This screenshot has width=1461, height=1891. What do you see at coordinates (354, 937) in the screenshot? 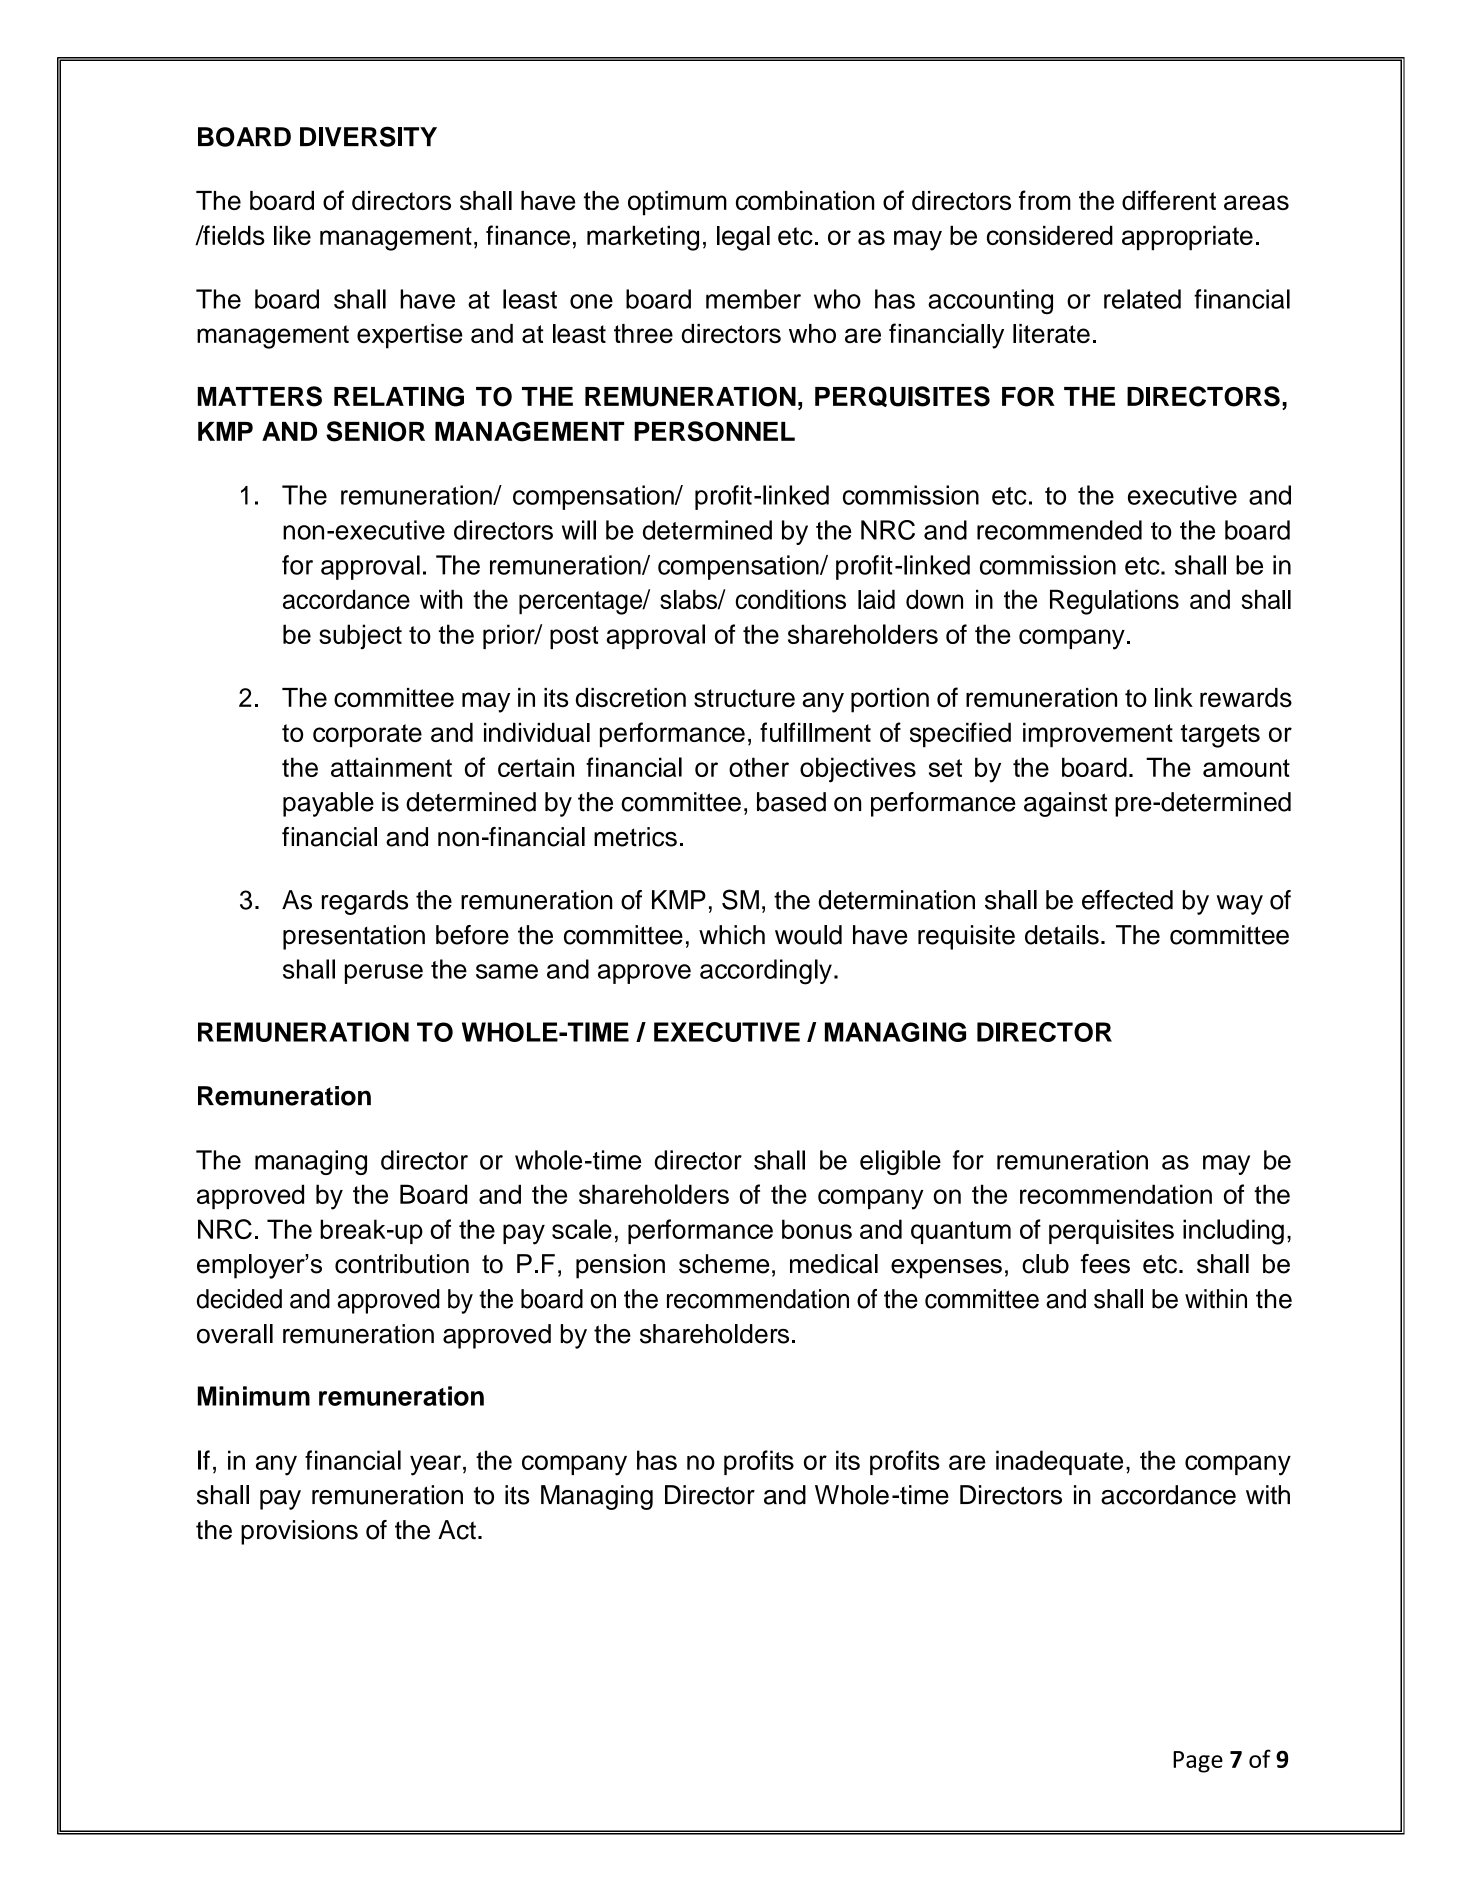
I see `presentation` at bounding box center [354, 937].
